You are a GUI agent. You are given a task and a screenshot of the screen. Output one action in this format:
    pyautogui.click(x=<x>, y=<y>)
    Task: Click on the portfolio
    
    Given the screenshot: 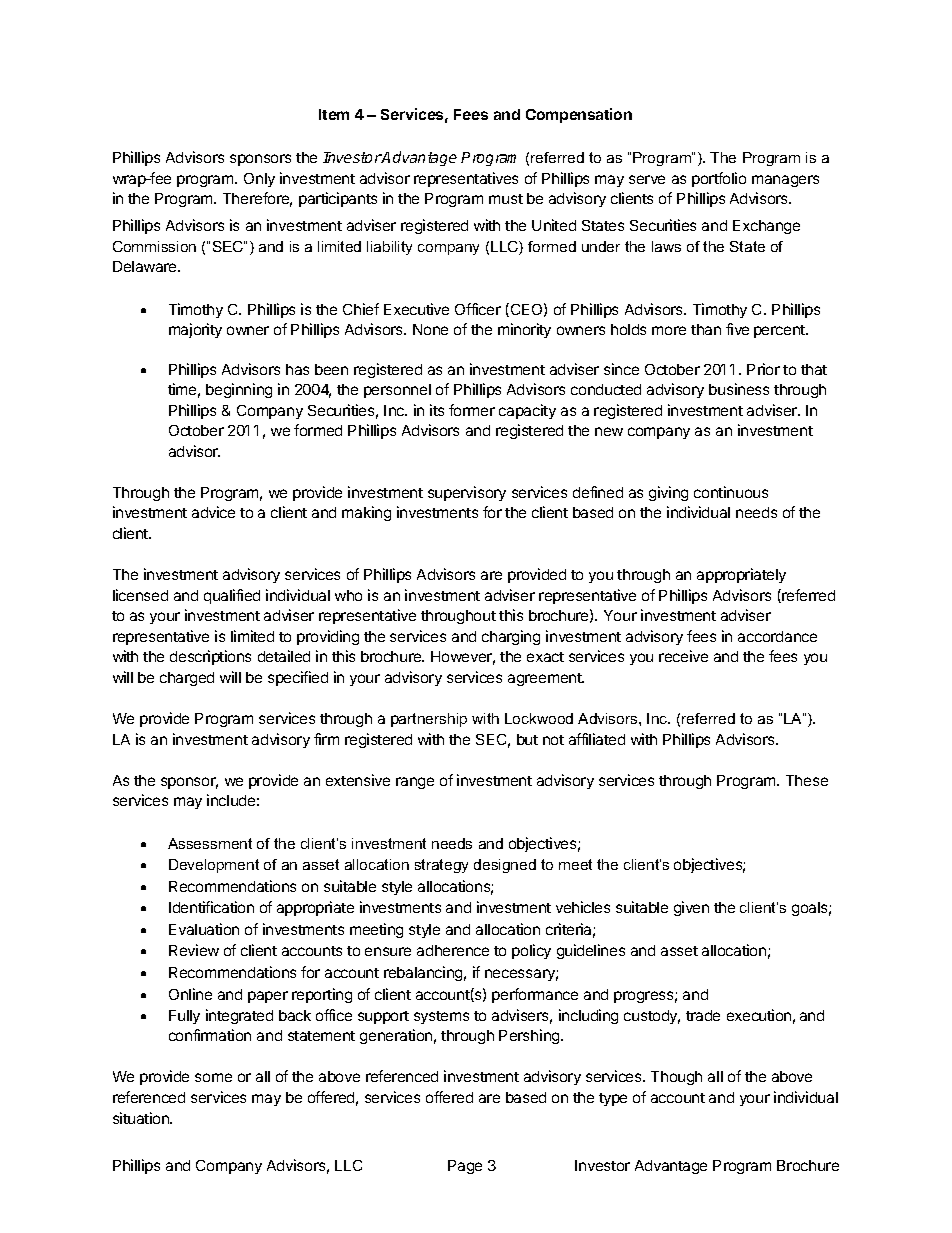 What is the action you would take?
    pyautogui.click(x=719, y=179)
